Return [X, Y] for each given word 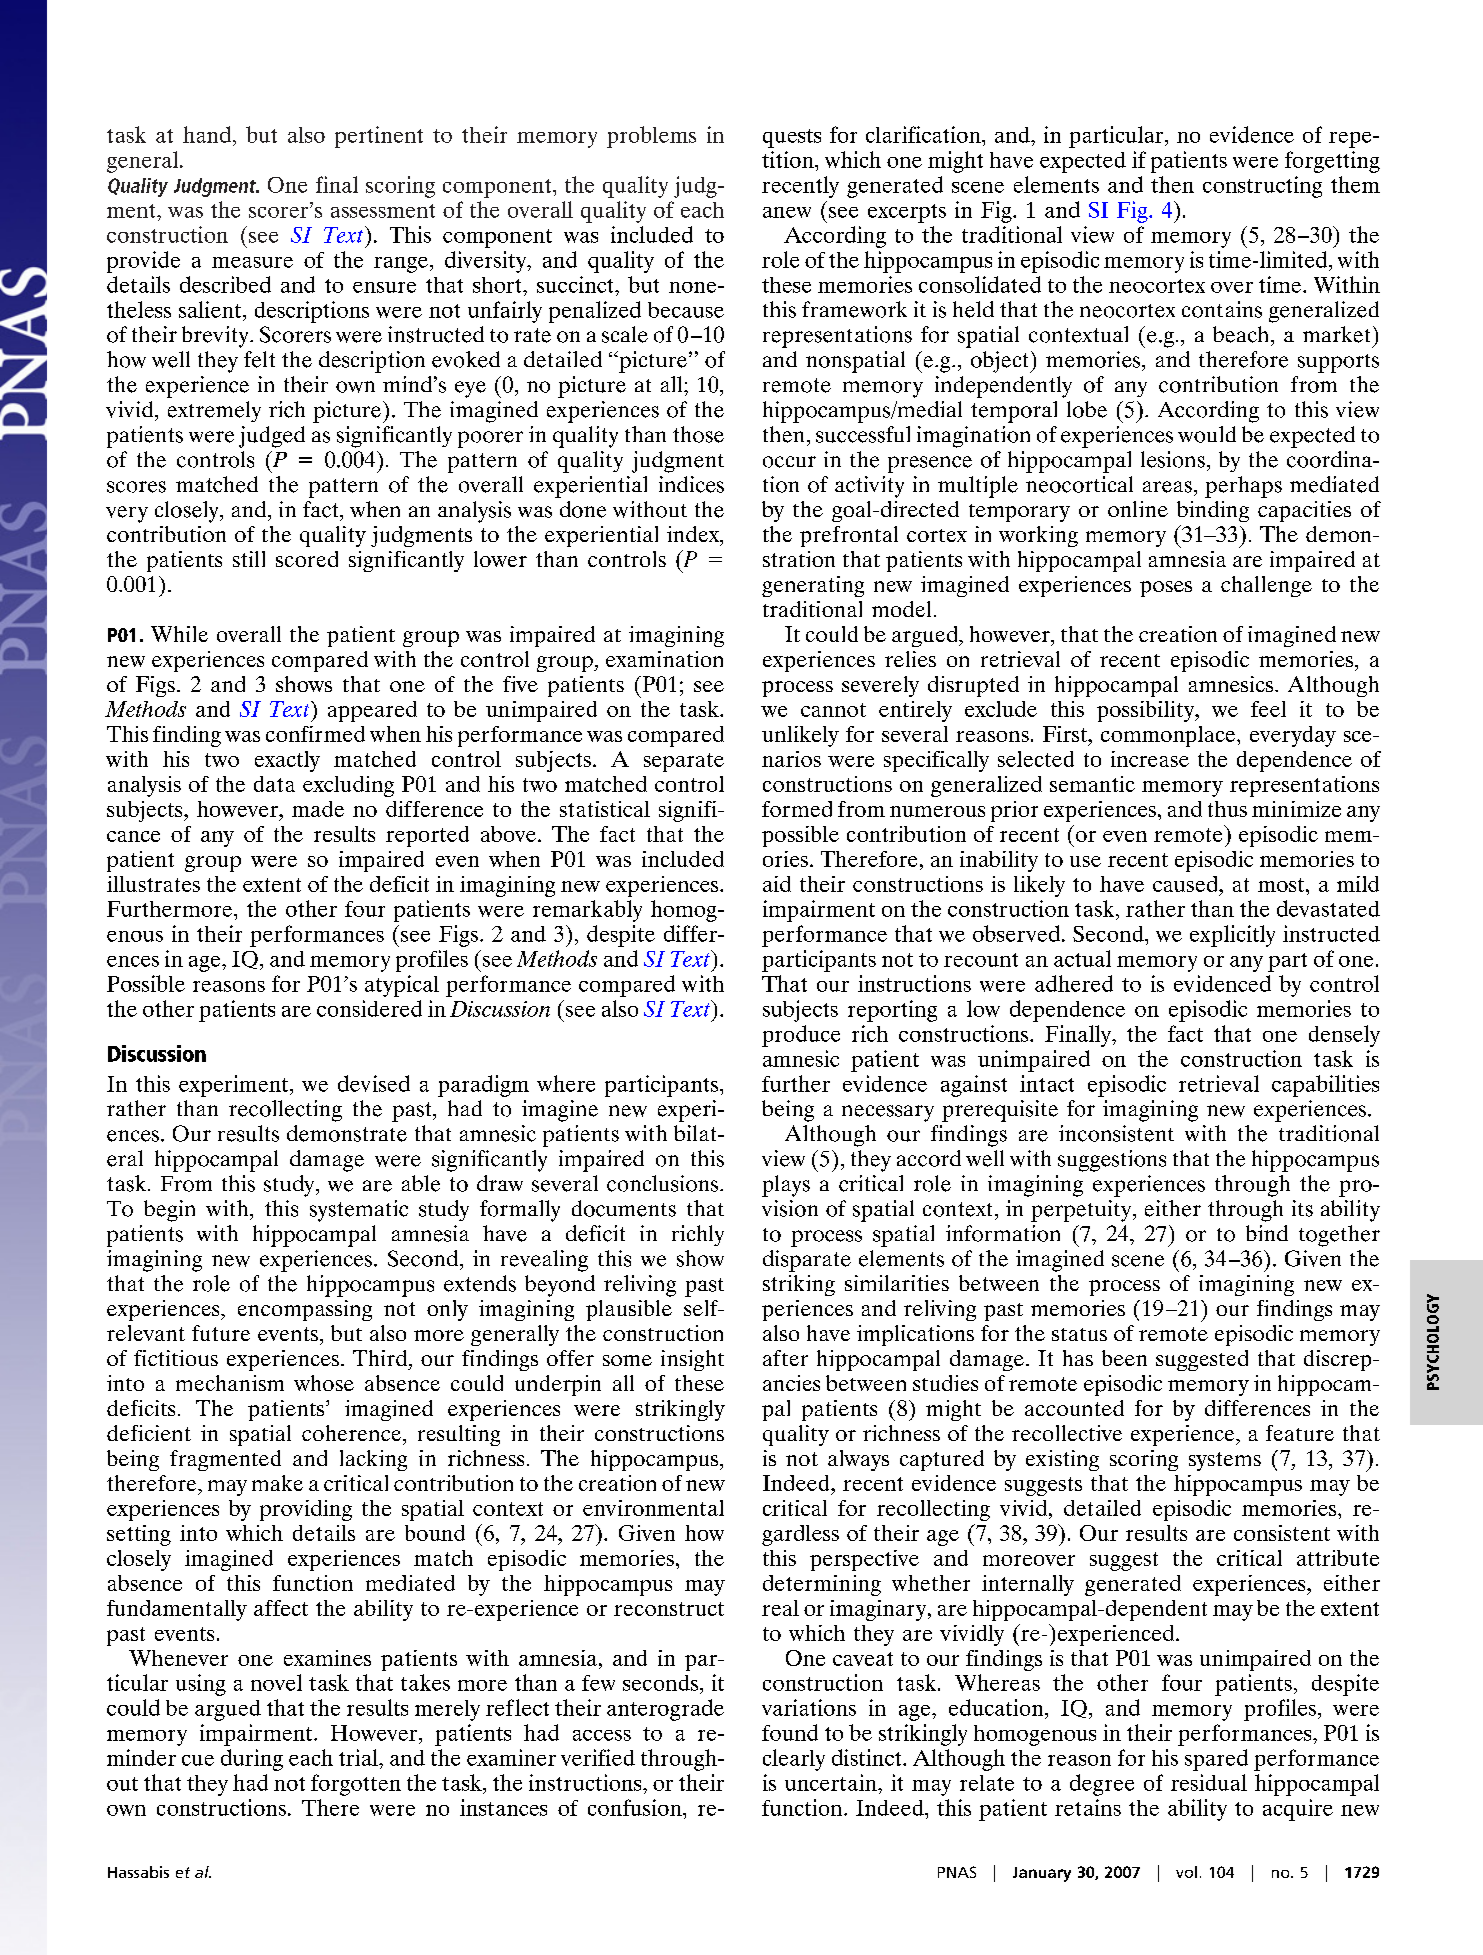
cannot [833, 710]
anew [787, 212]
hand [207, 134]
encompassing [305, 1310]
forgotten [356, 1785]
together [1339, 1236]
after [785, 1358]
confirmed [315, 734]
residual [1209, 1782]
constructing [1262, 187]
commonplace [1169, 736]
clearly [794, 1760]
